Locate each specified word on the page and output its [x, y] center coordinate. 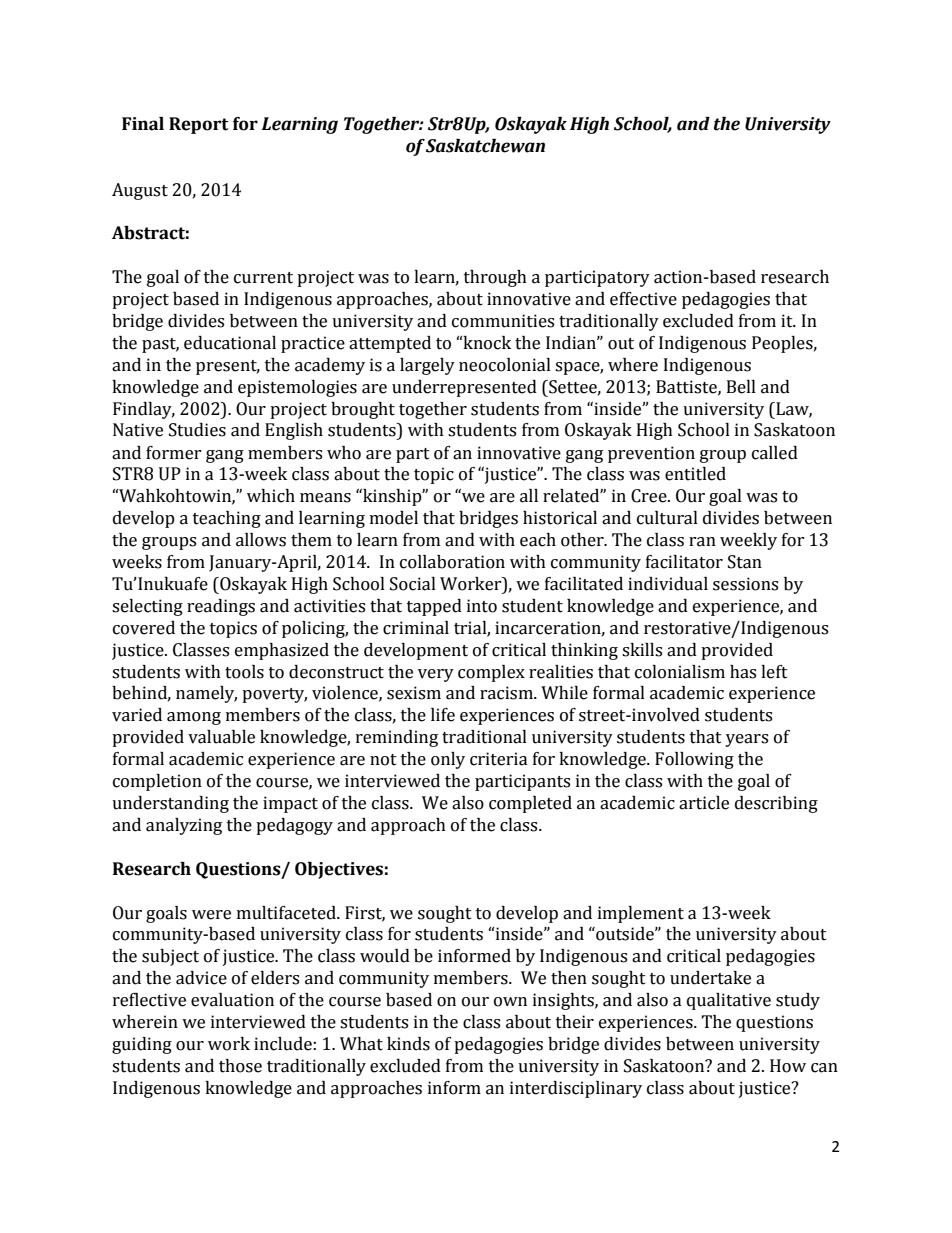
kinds [408, 1044]
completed [530, 804]
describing [776, 804]
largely [427, 366]
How [788, 1066]
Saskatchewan [485, 146]
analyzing [184, 826]
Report [198, 125]
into [482, 606]
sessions [745, 584]
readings [221, 607]
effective [643, 299]
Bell [741, 387]
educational [230, 343]
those [240, 1066]
